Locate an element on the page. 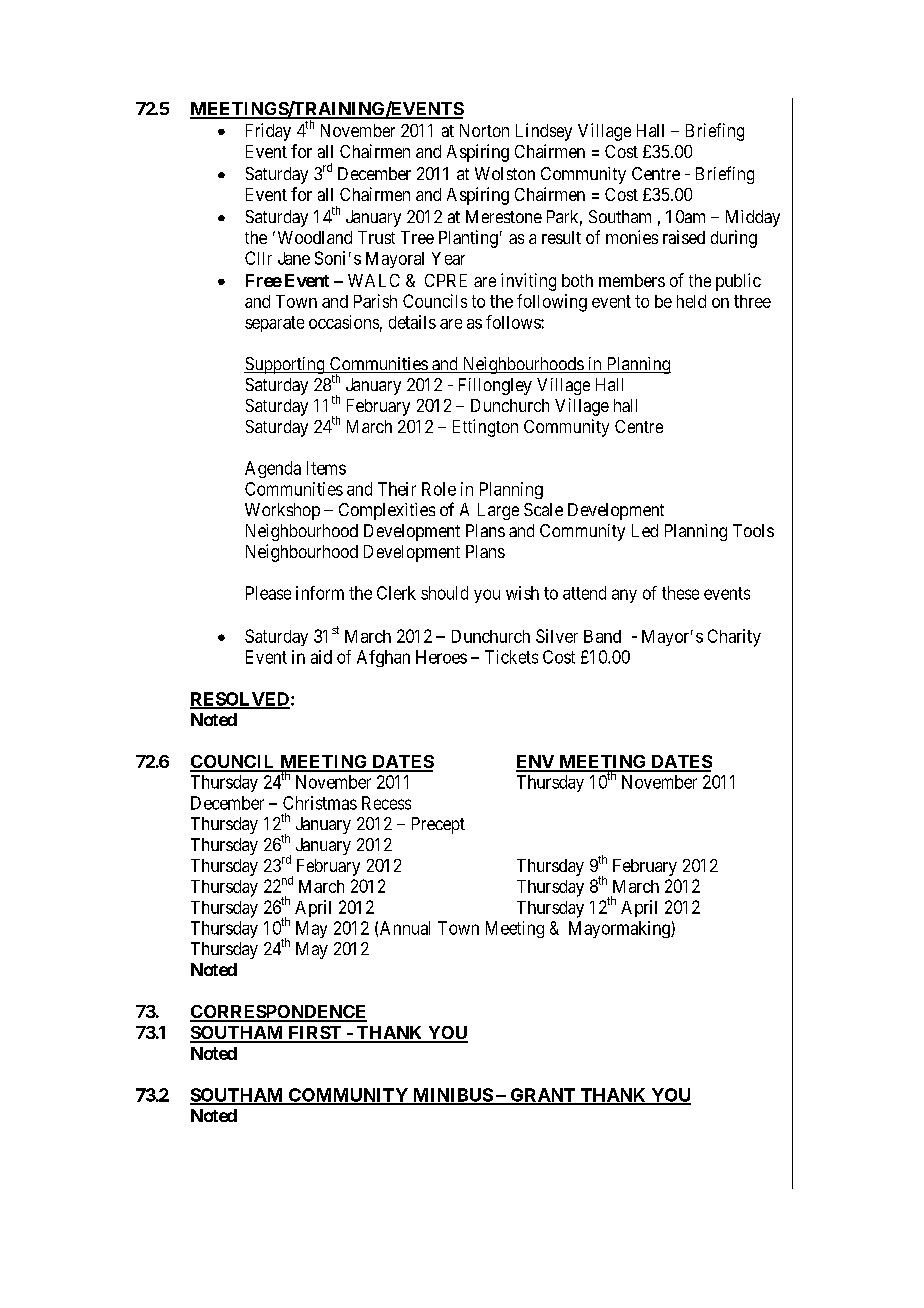  Christmas is located at coordinates (320, 803).
